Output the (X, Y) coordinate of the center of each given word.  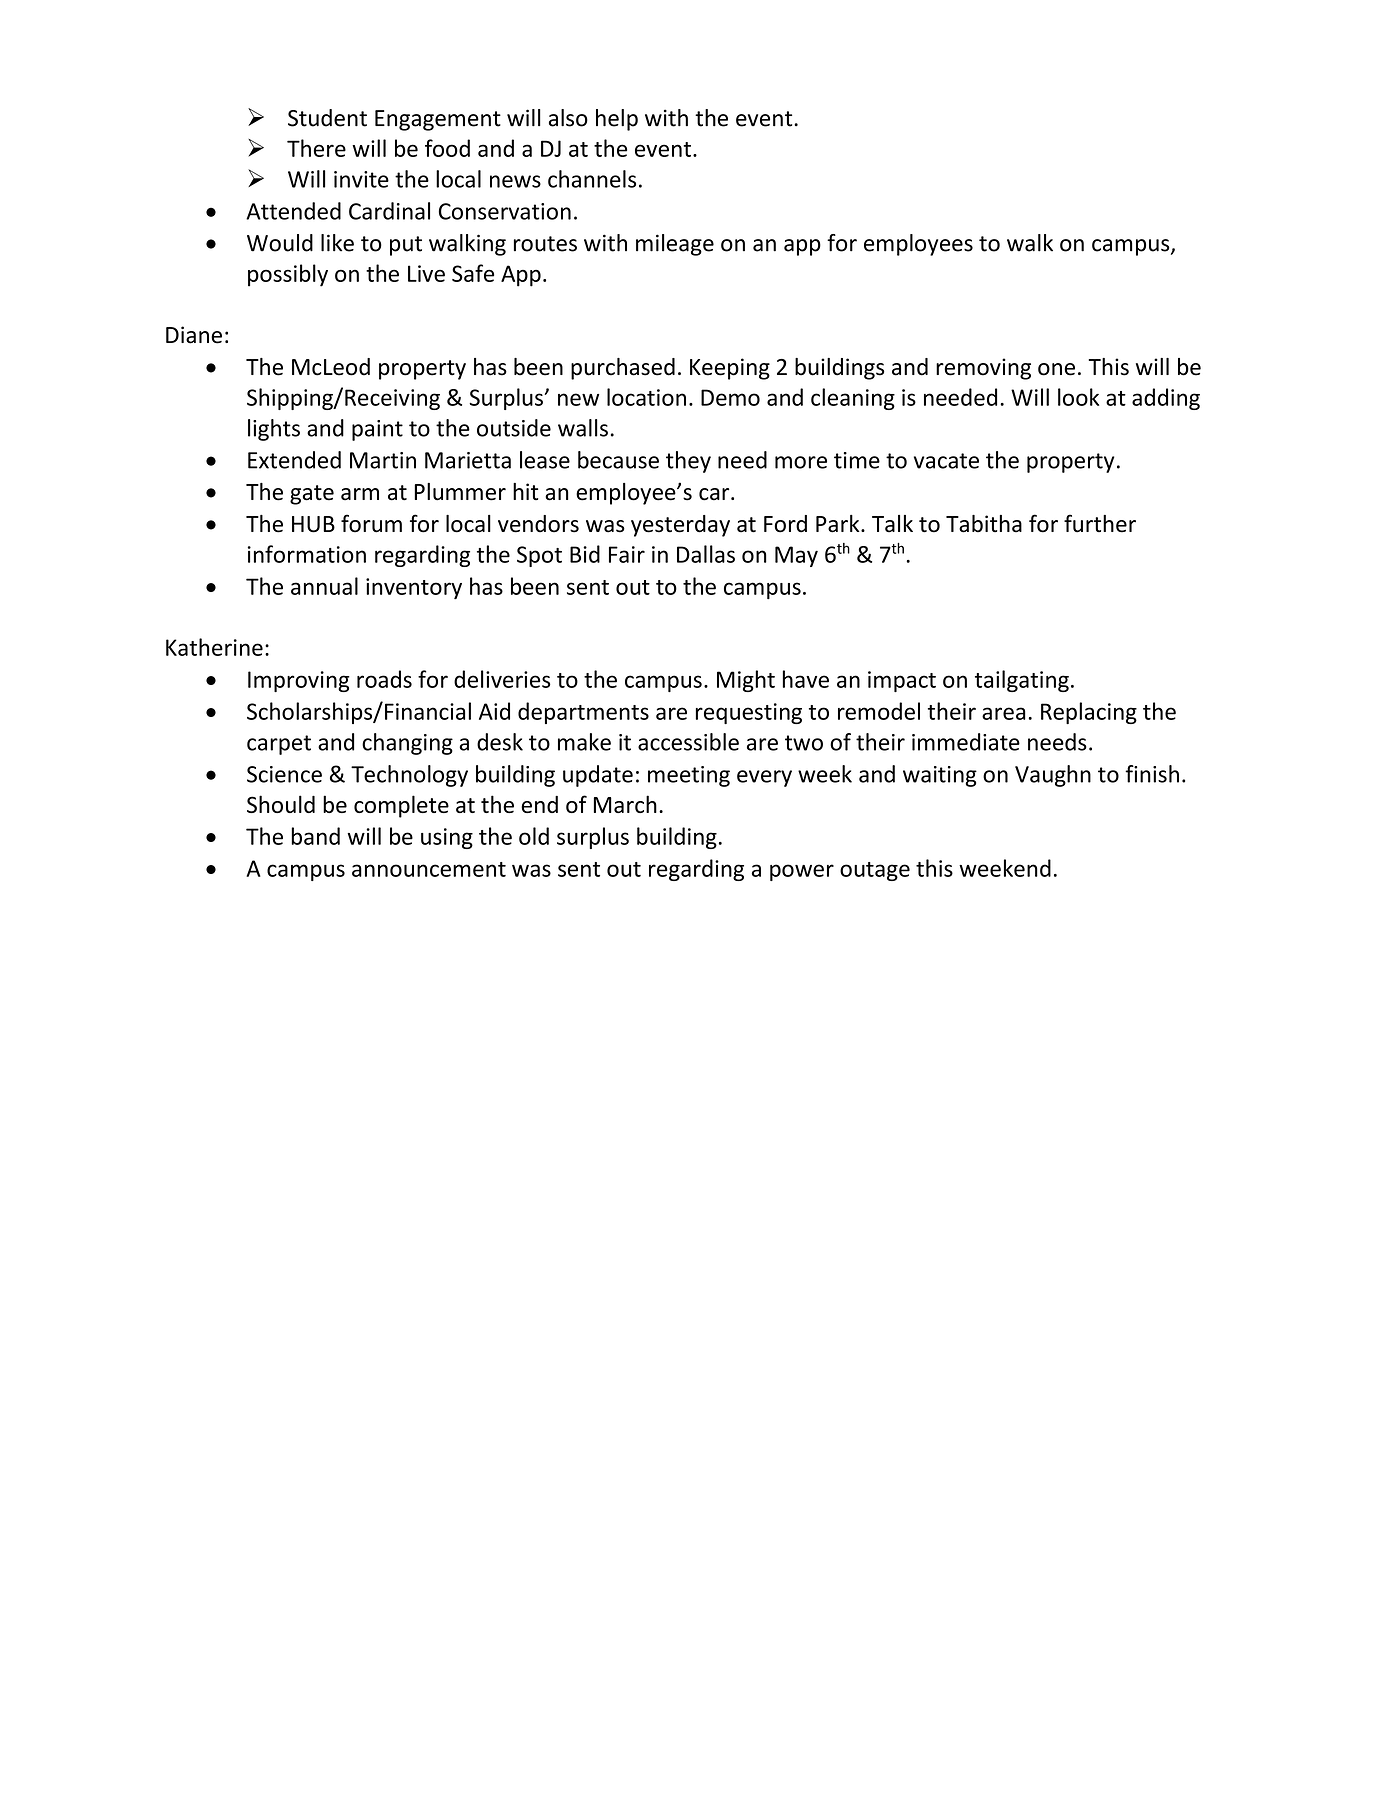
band (315, 836)
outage (875, 871)
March (625, 804)
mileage (675, 245)
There (316, 148)
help (617, 120)
